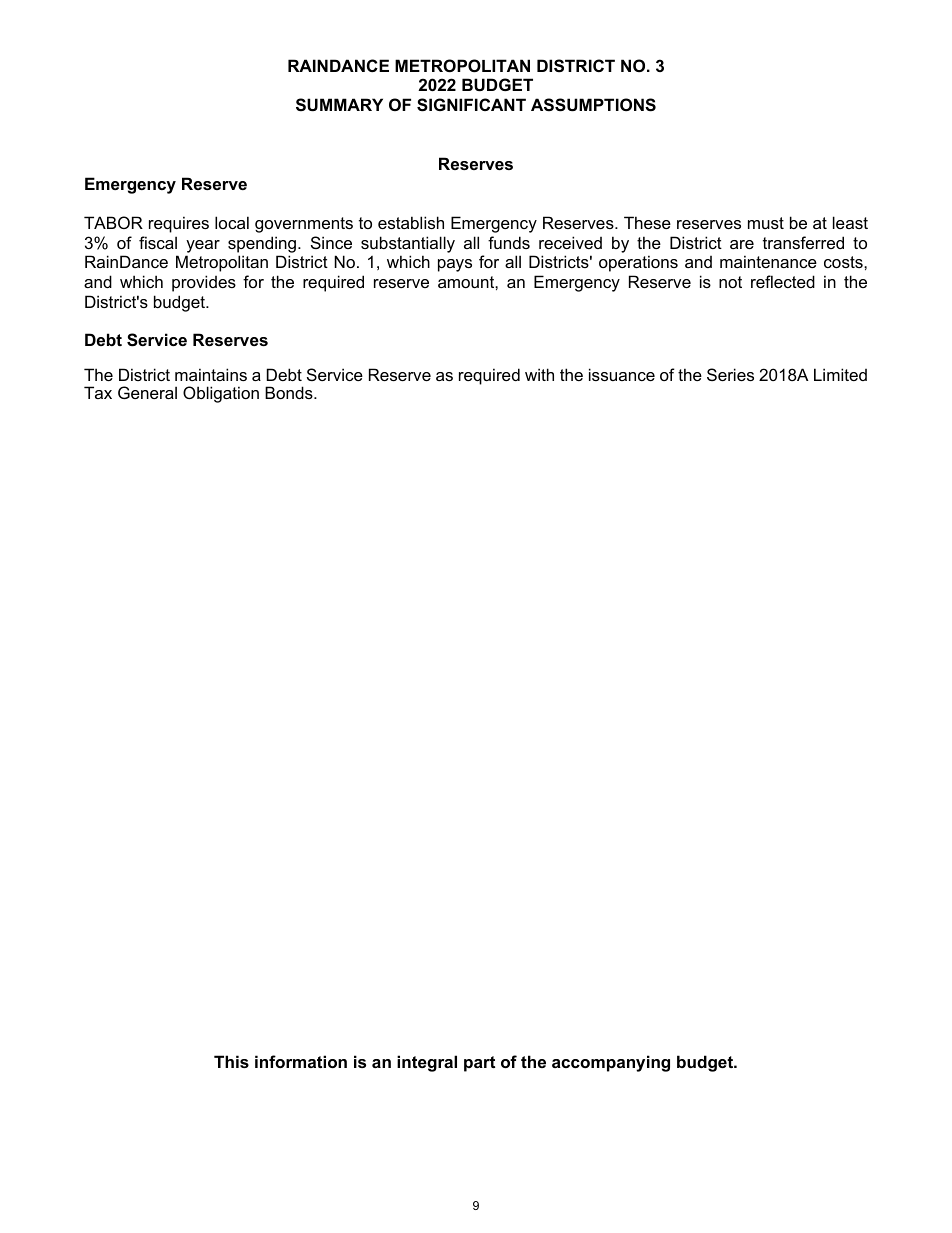  What do you see at coordinates (766, 223) in the page?
I see `must` at bounding box center [766, 223].
